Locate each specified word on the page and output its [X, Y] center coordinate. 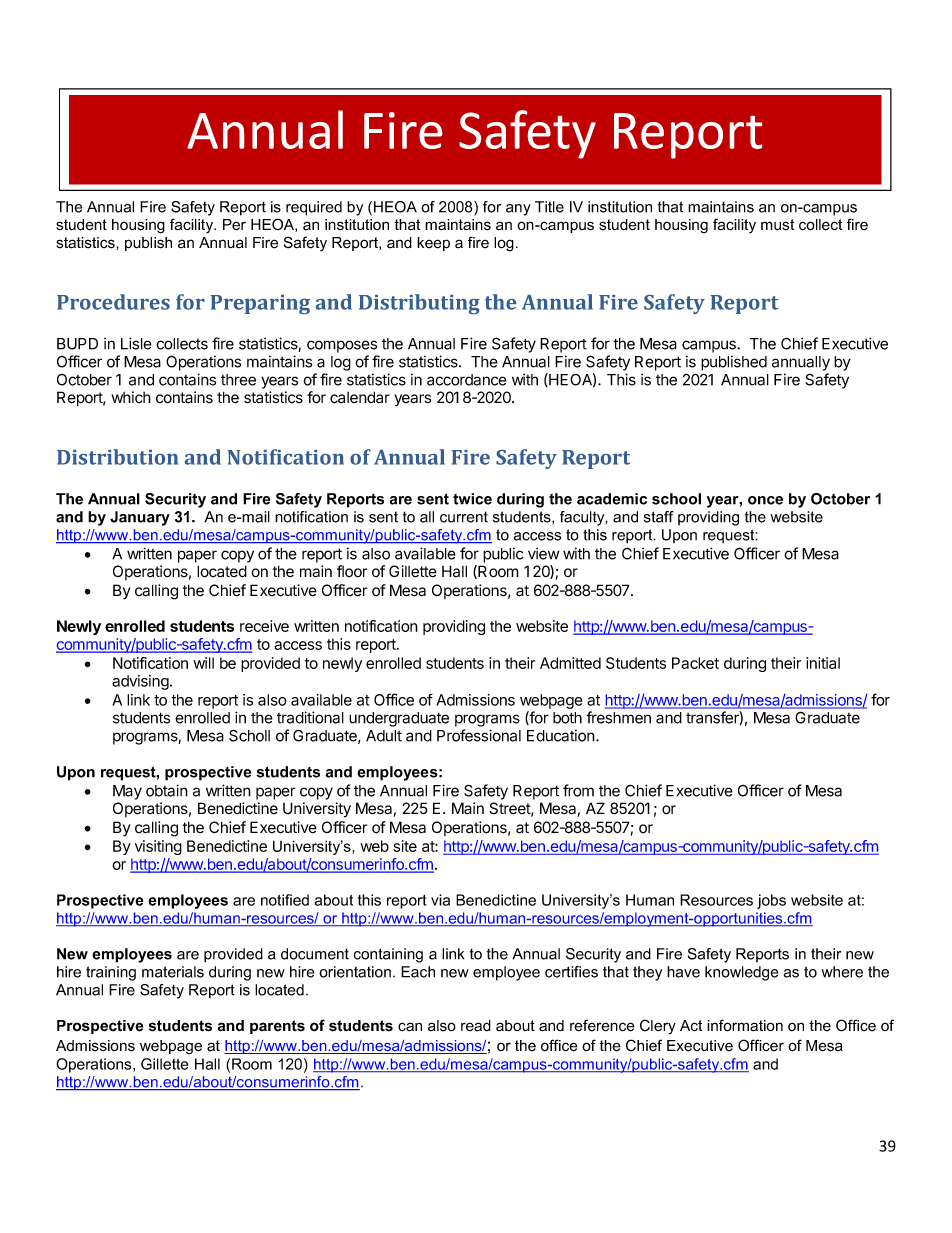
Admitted [570, 663]
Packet [695, 663]
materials [173, 972]
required [314, 208]
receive [264, 626]
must [777, 225]
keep [433, 244]
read [476, 1026]
